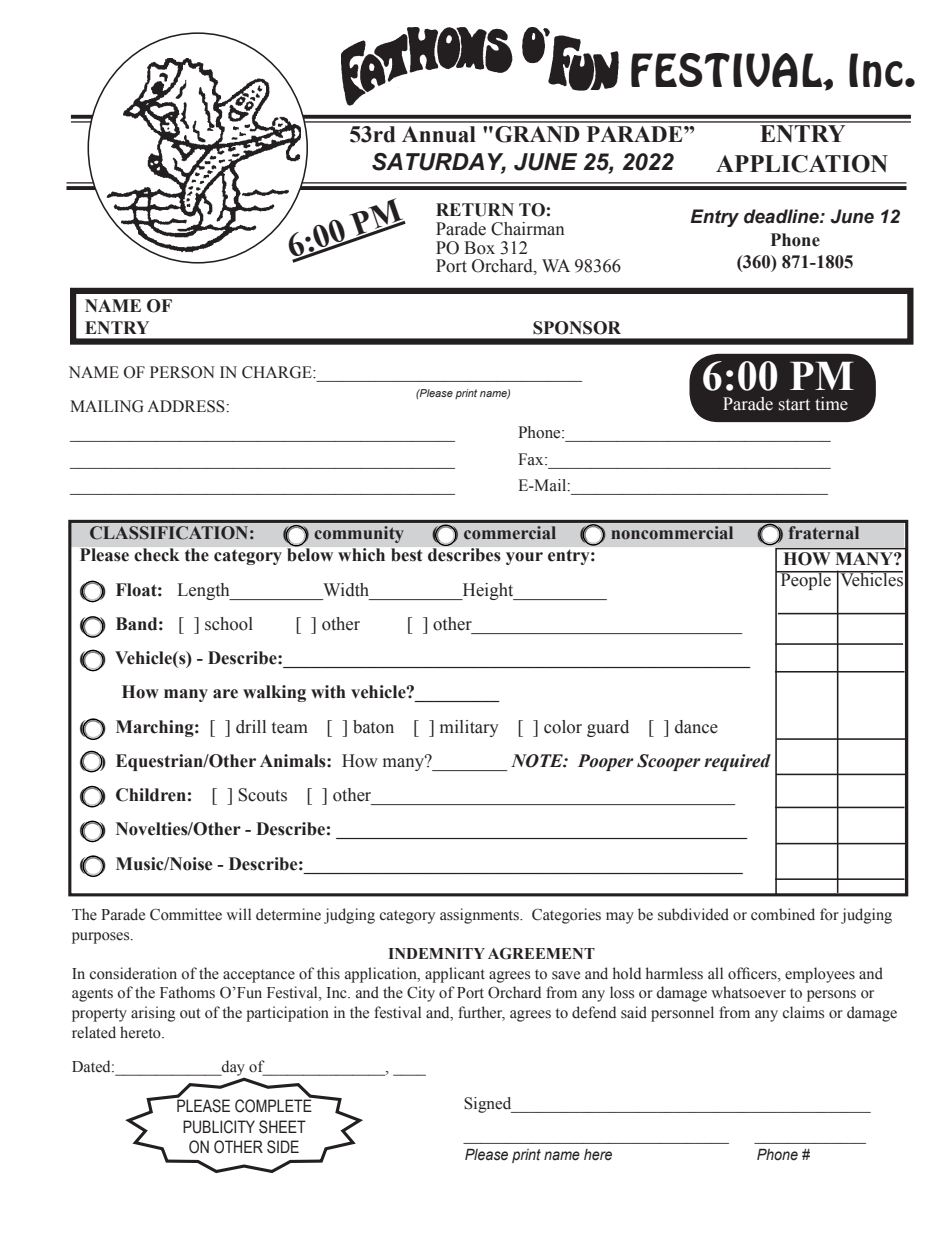  I want to click on Chairman, so click(528, 229).
